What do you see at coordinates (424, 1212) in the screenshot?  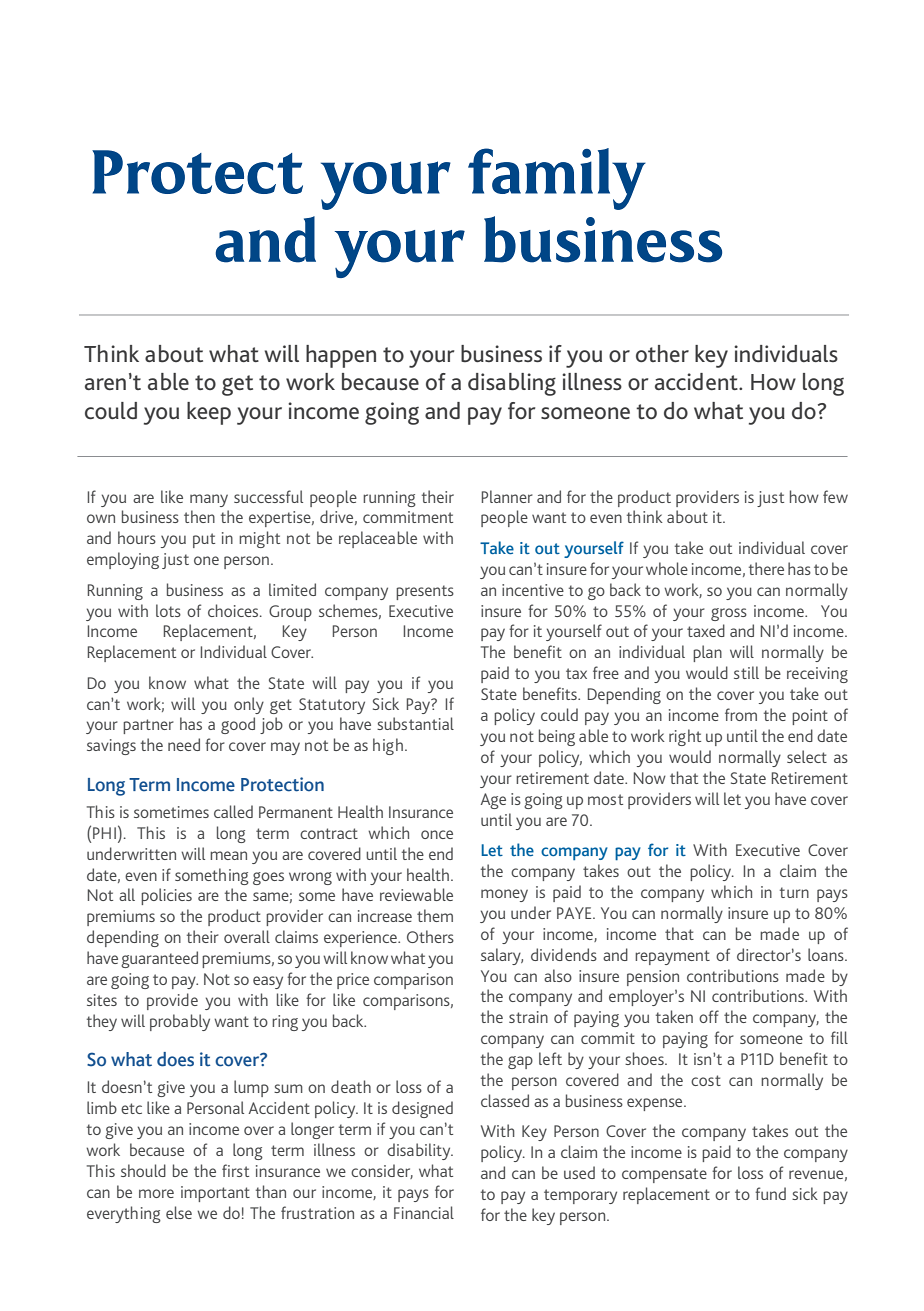 I see `Financial` at bounding box center [424, 1212].
